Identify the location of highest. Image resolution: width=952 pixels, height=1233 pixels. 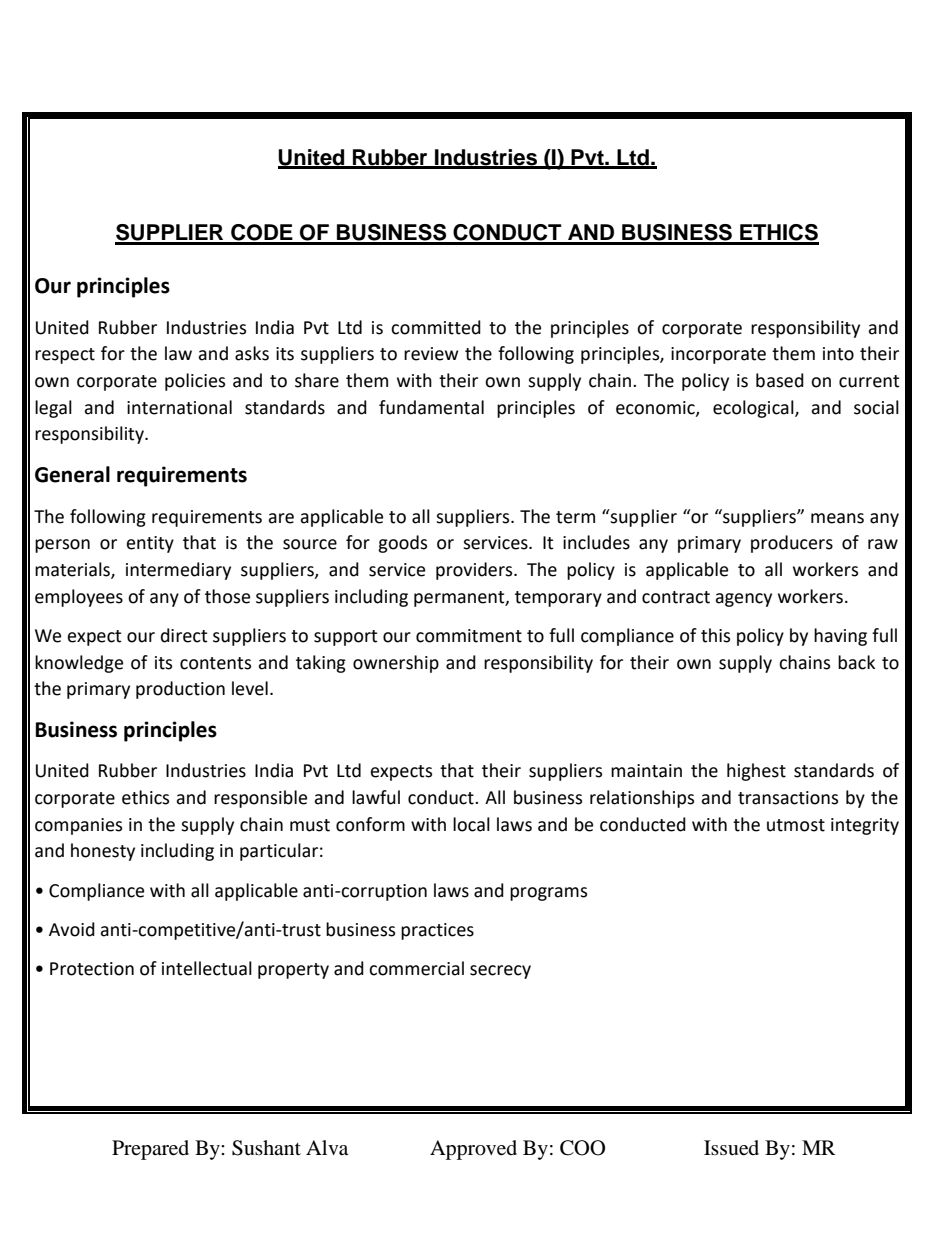
(756, 772).
